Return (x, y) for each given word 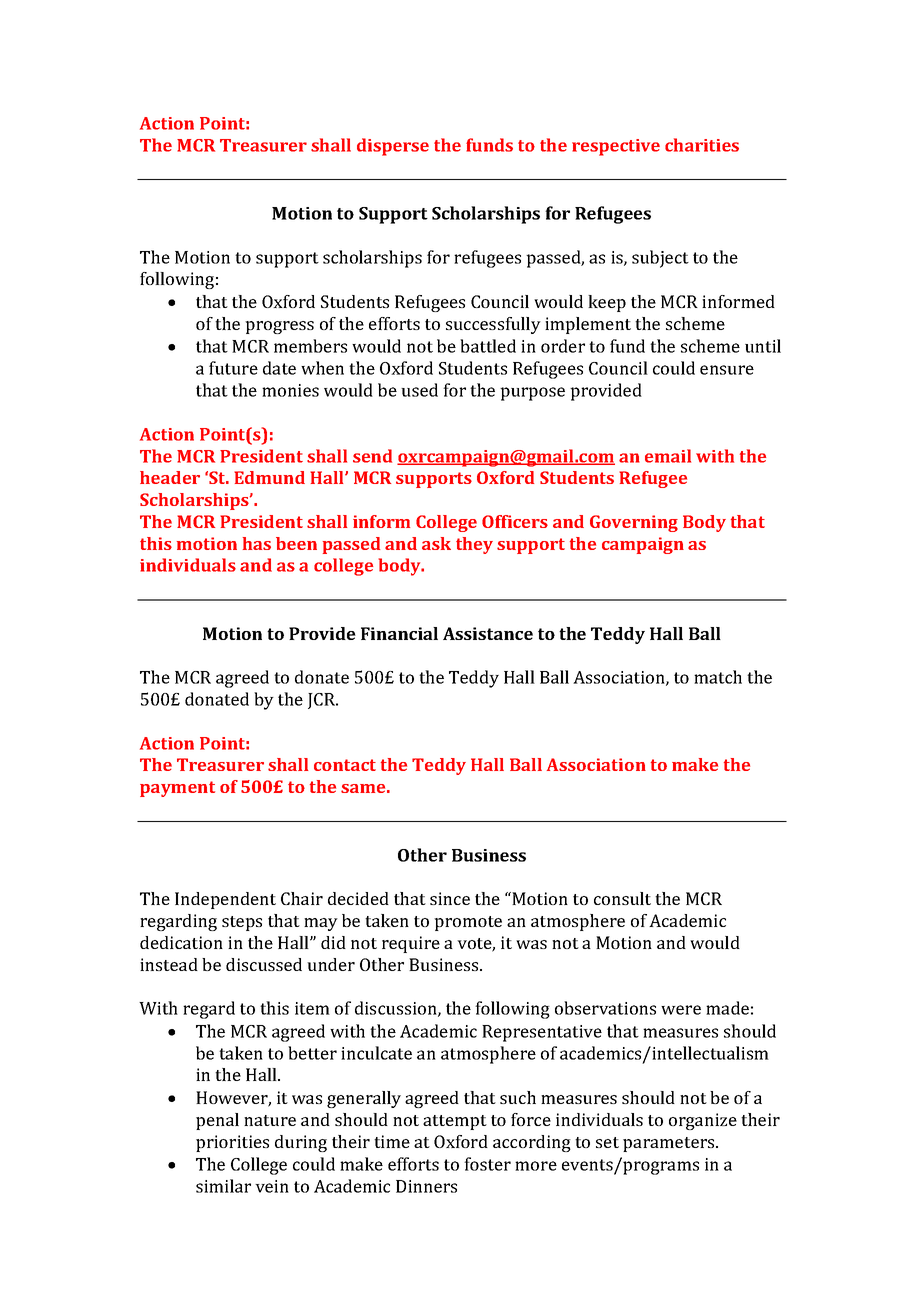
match (718, 677)
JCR (323, 701)
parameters (670, 1144)
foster (487, 1164)
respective (616, 147)
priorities (232, 1143)
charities (702, 145)
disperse (393, 147)
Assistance (488, 633)
